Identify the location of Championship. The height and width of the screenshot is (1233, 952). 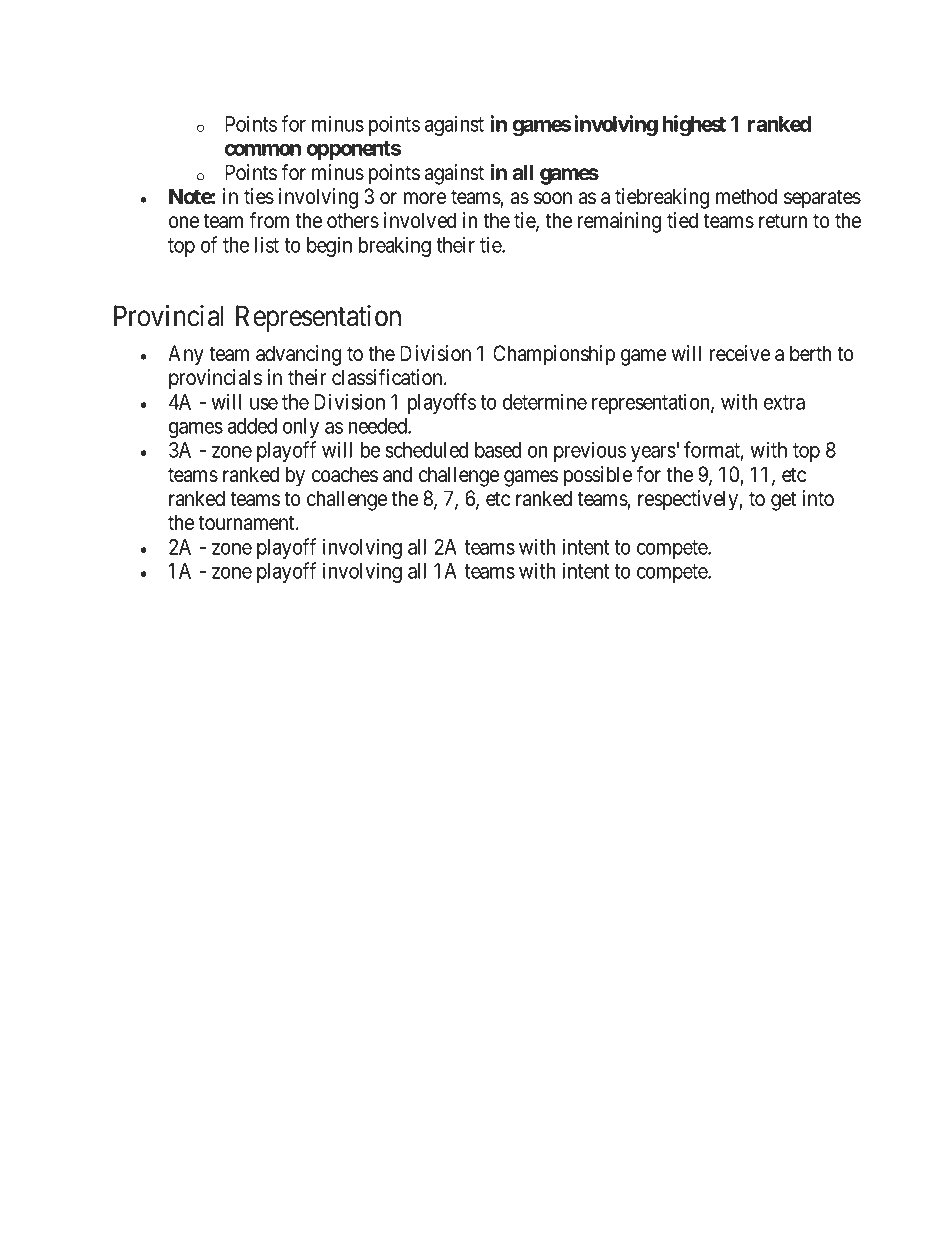
(554, 355).
